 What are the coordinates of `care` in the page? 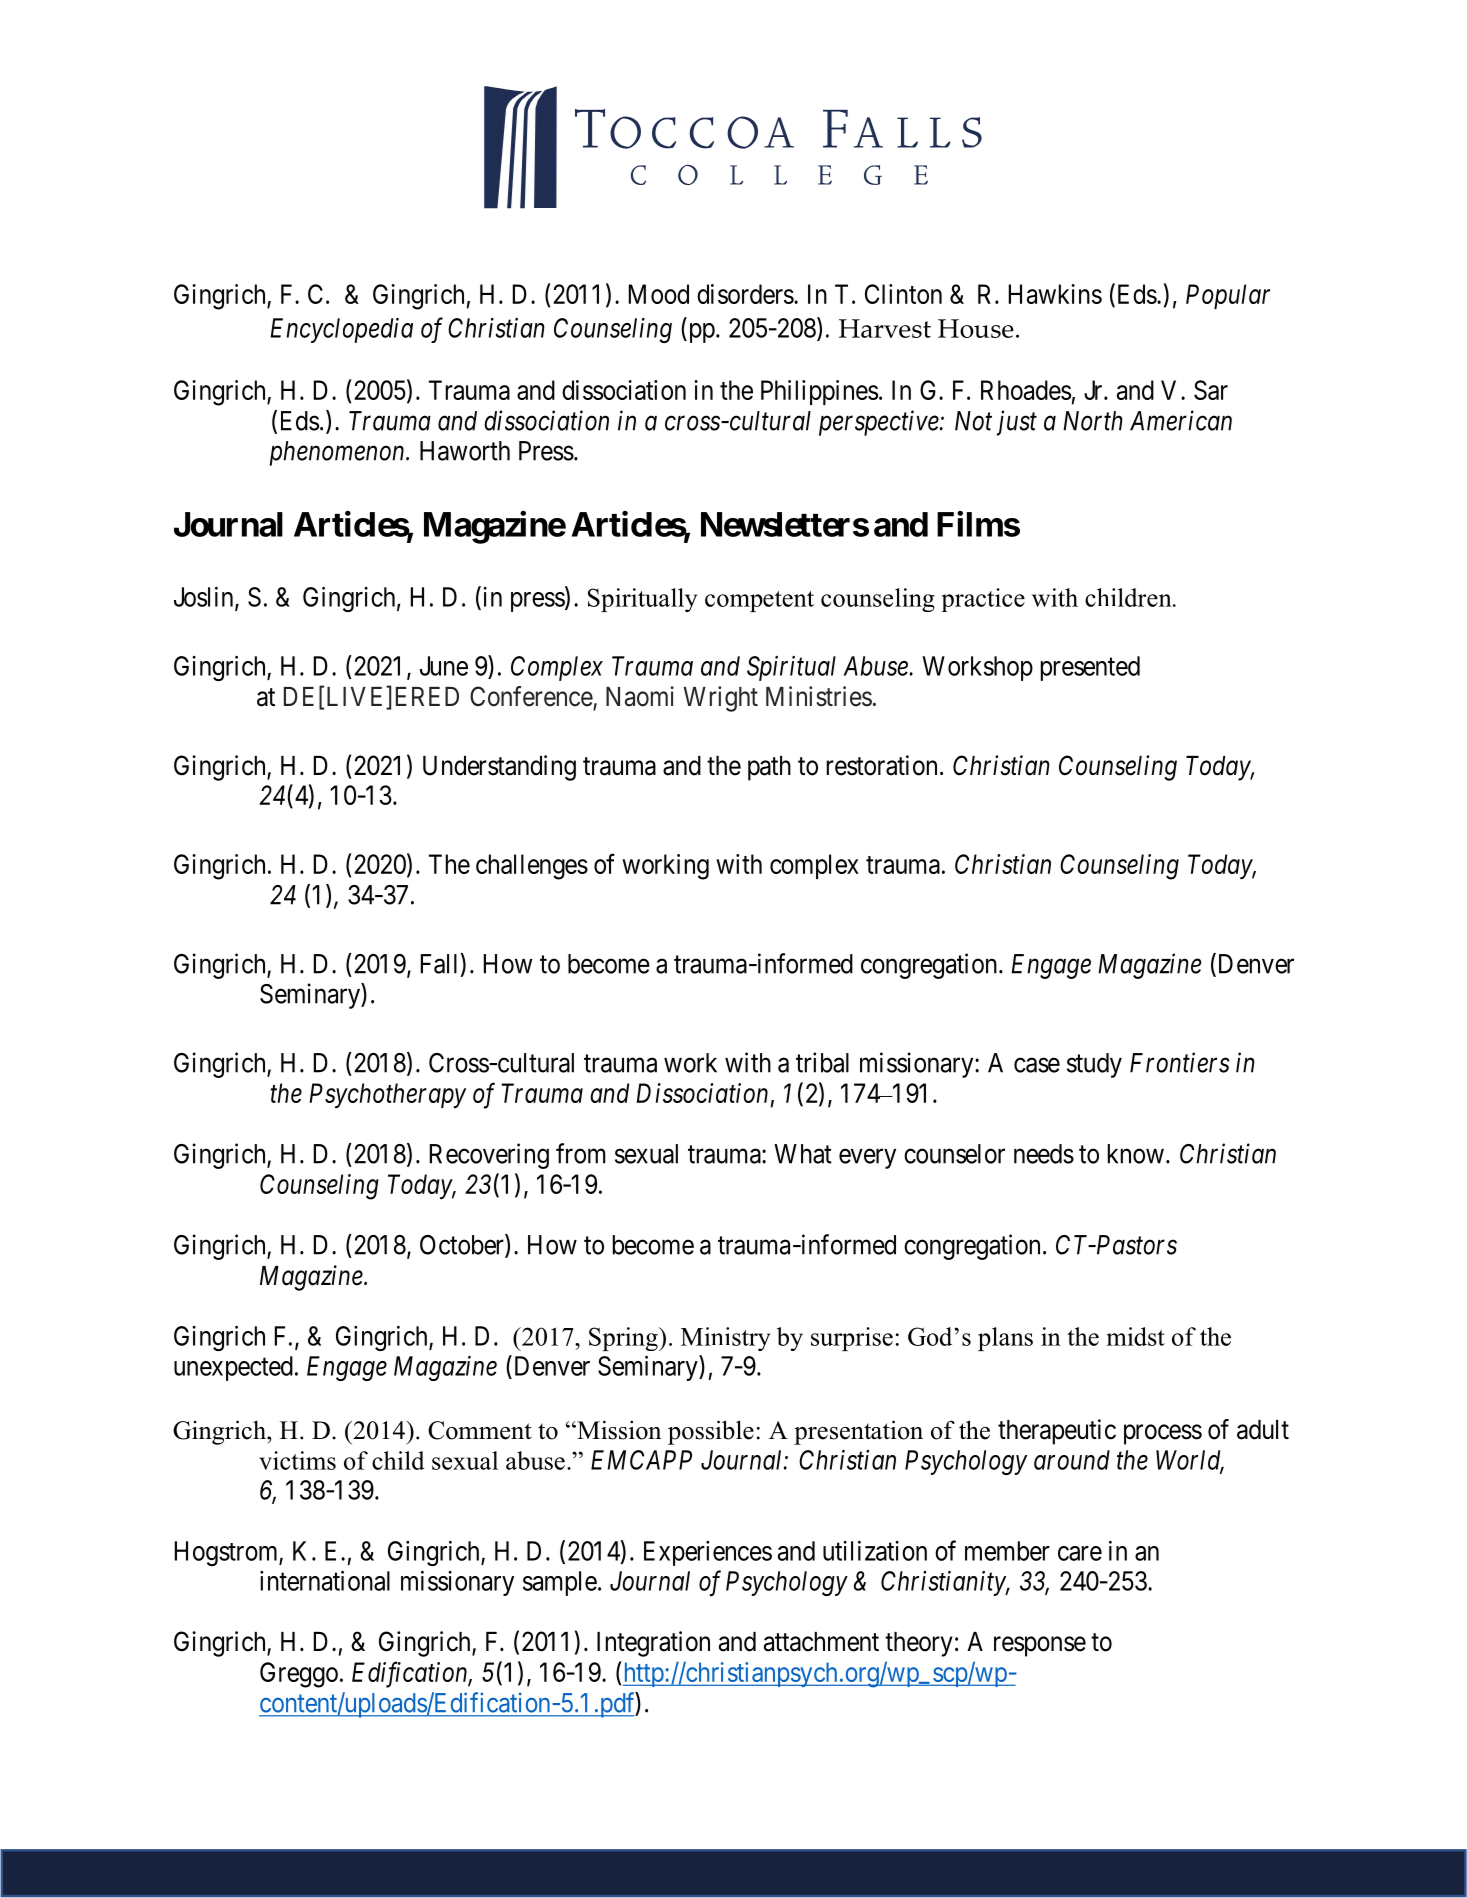 It's located at (1080, 1553).
